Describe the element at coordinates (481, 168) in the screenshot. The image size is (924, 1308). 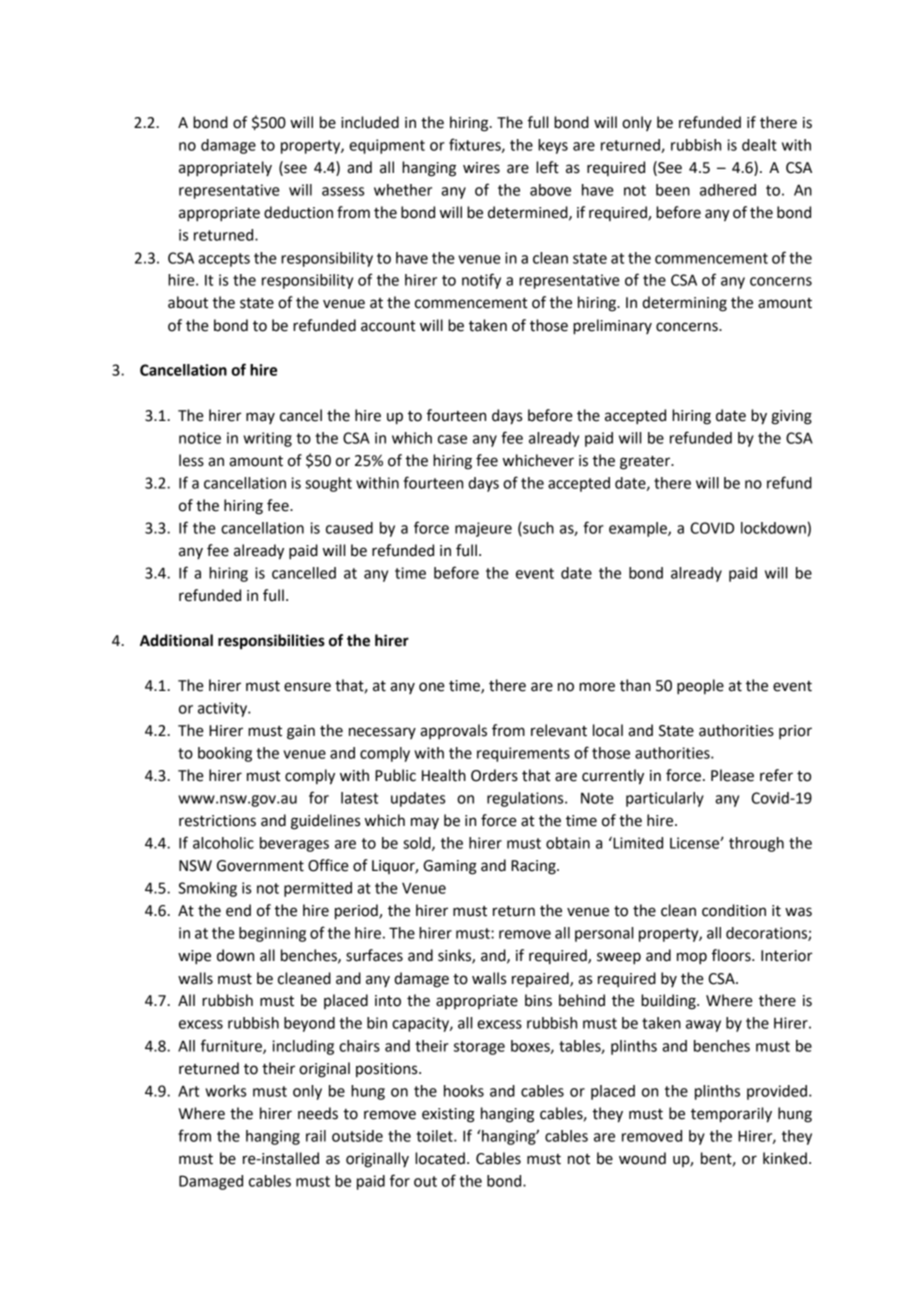
I see `wires` at that location.
